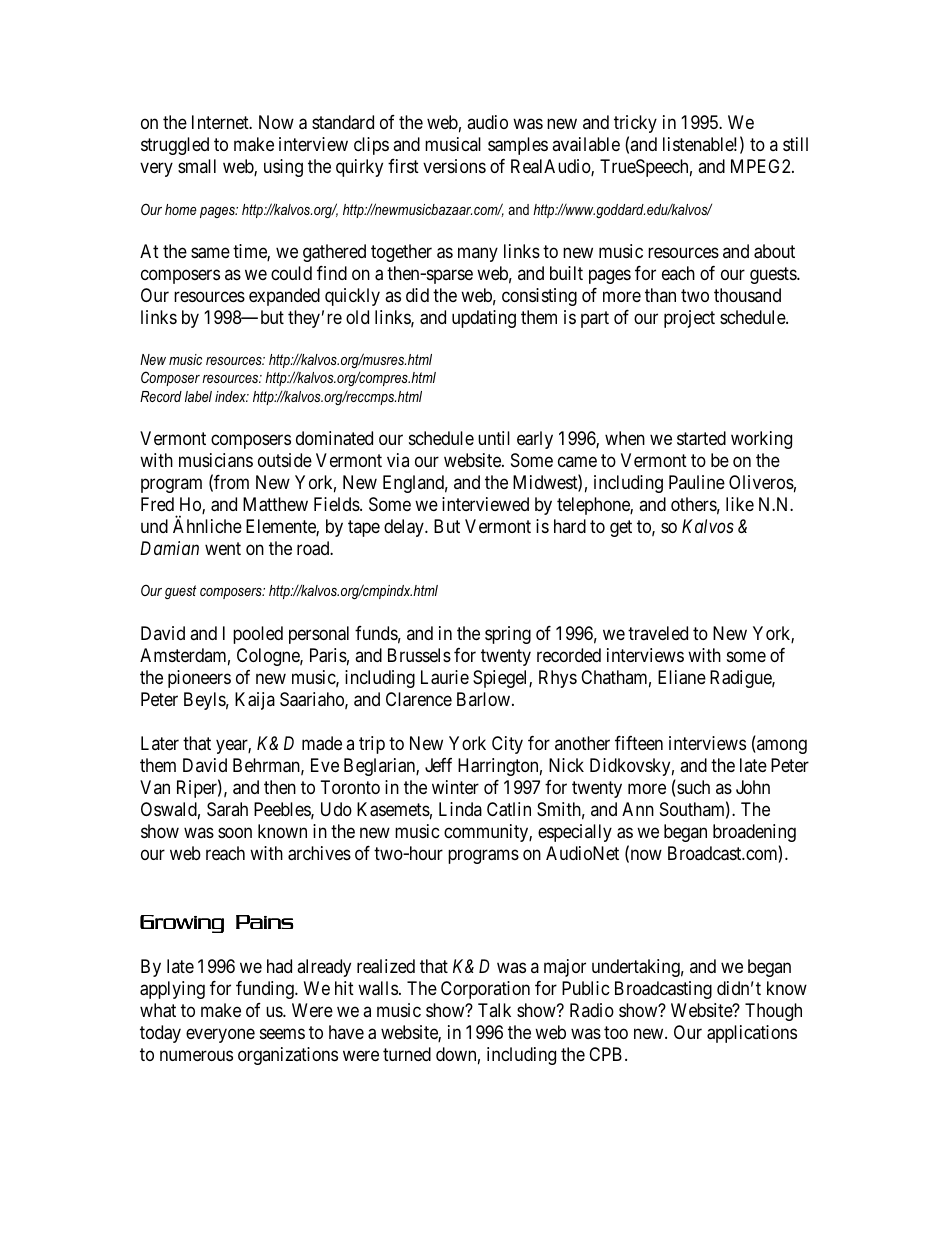  I want to click on still, so click(795, 144).
